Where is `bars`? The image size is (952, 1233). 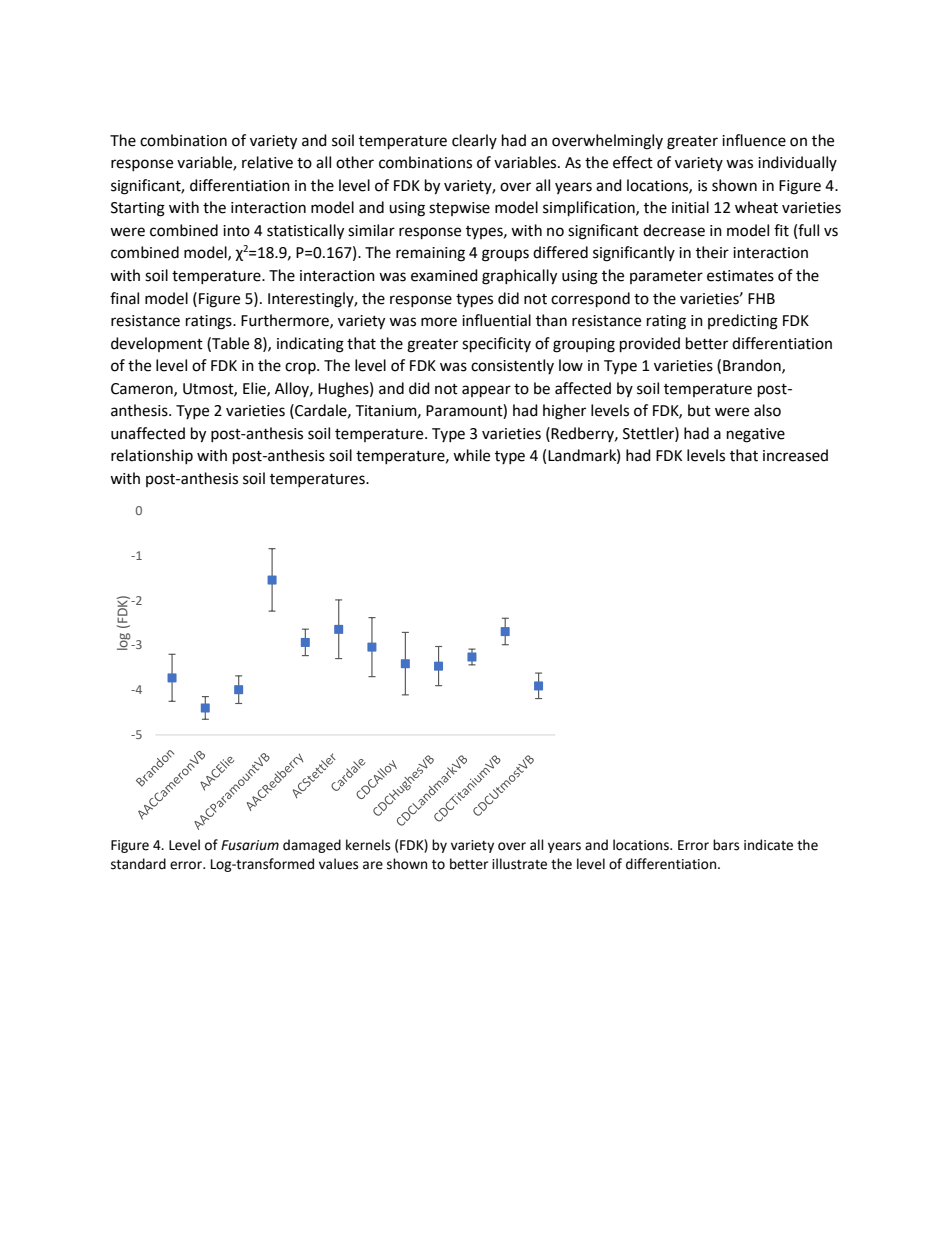 bars is located at coordinates (726, 845).
